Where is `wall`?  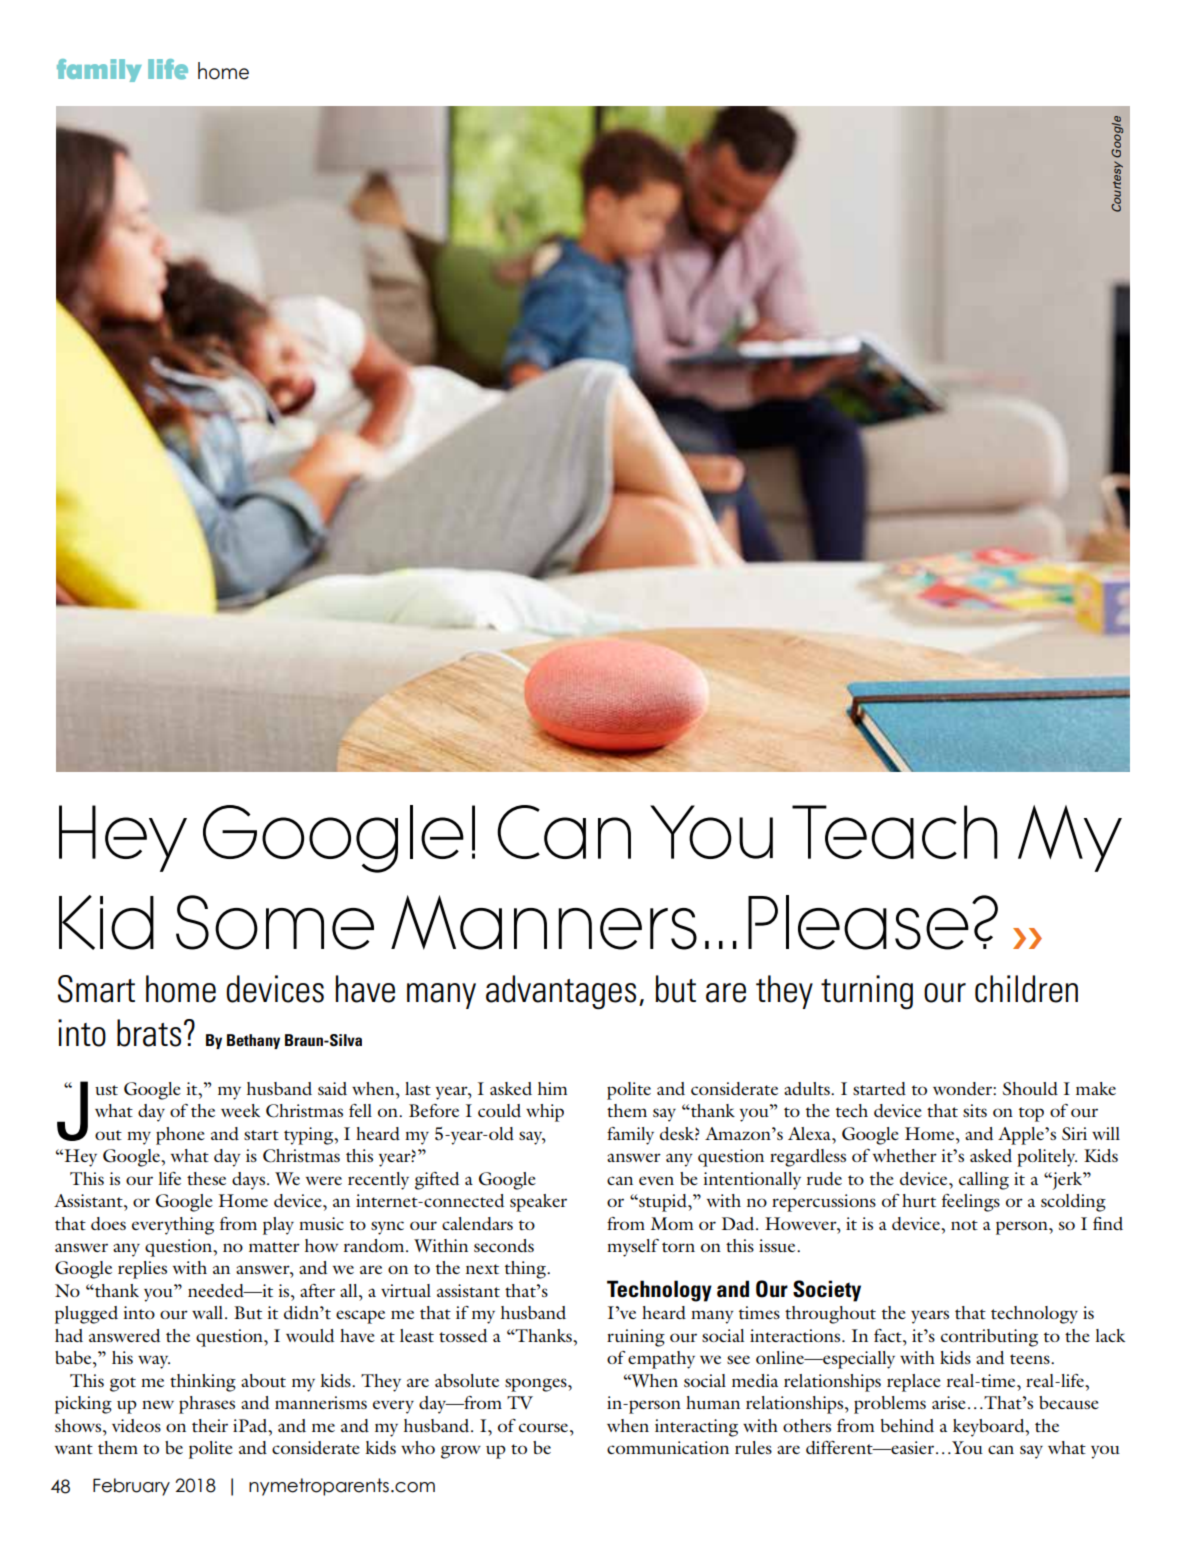
wall is located at coordinates (209, 1312).
